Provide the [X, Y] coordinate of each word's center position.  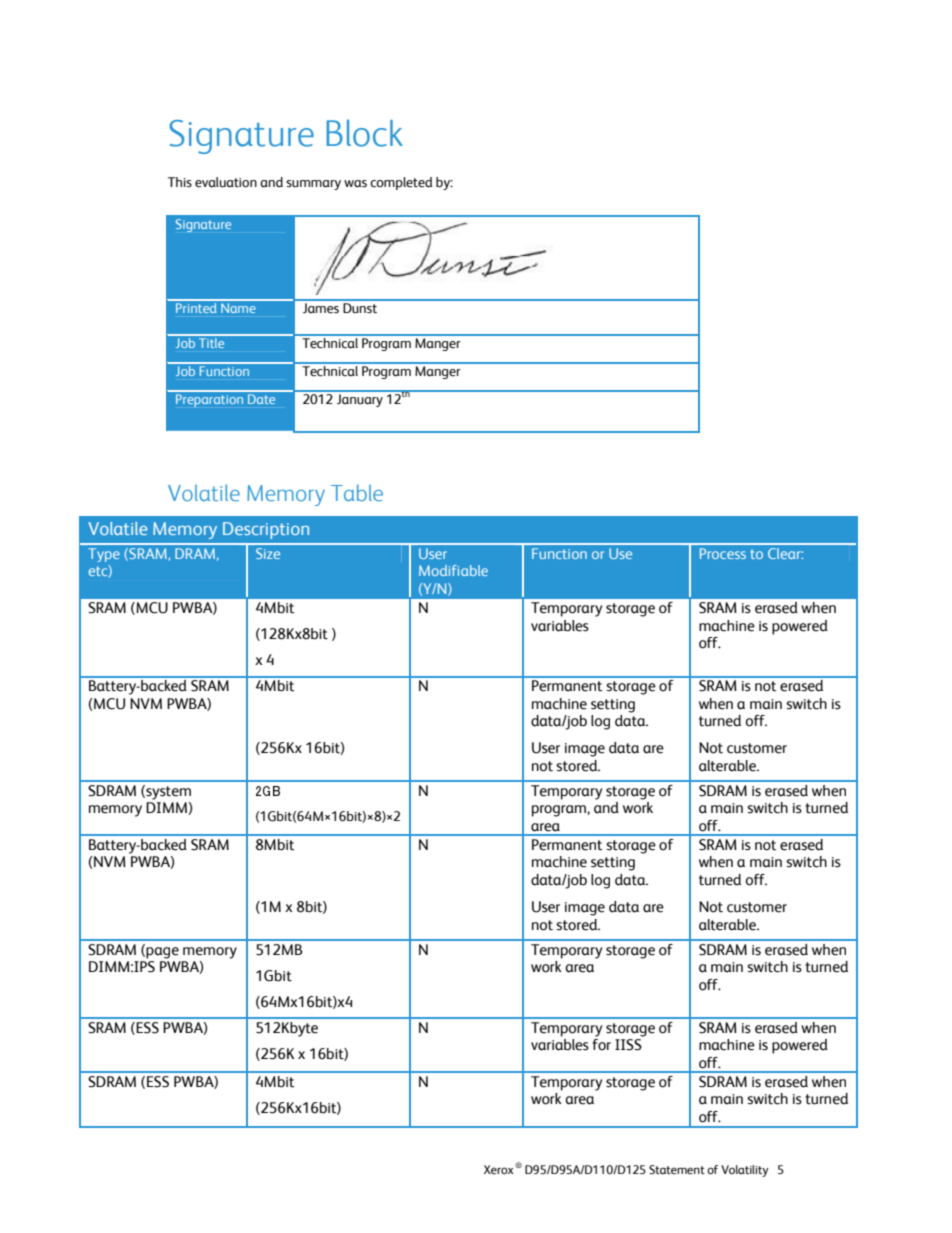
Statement [677, 1170]
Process [723, 553]
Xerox [500, 1169]
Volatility [745, 1171]
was [355, 184]
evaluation [226, 182]
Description [266, 530]
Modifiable [453, 570]
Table [357, 493]
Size [268, 553]
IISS [628, 1045]
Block [364, 133]
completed [401, 183]
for [601, 1045]
